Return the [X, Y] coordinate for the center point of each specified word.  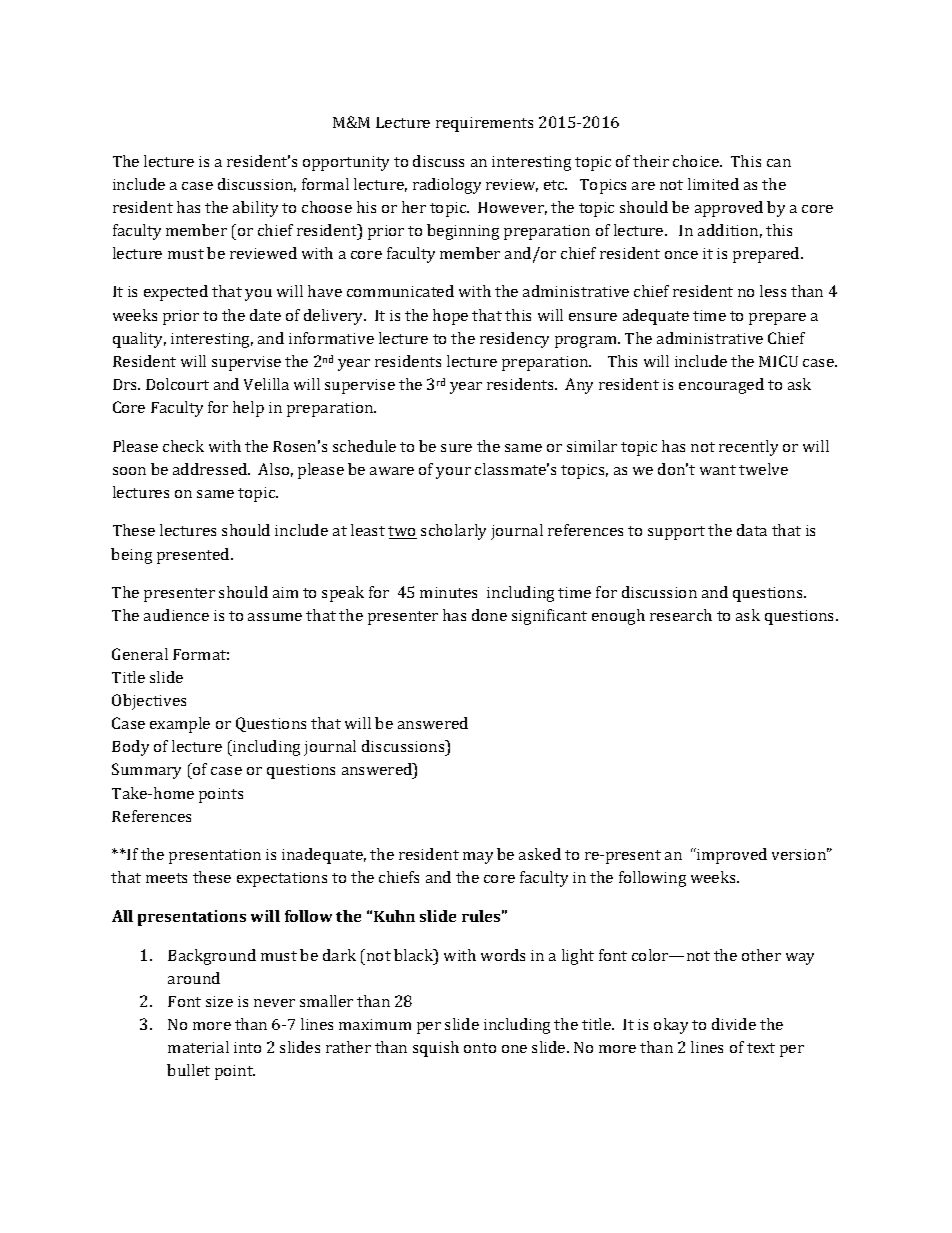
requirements [484, 124]
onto [480, 1048]
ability [255, 209]
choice [697, 161]
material [198, 1047]
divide [734, 1024]
